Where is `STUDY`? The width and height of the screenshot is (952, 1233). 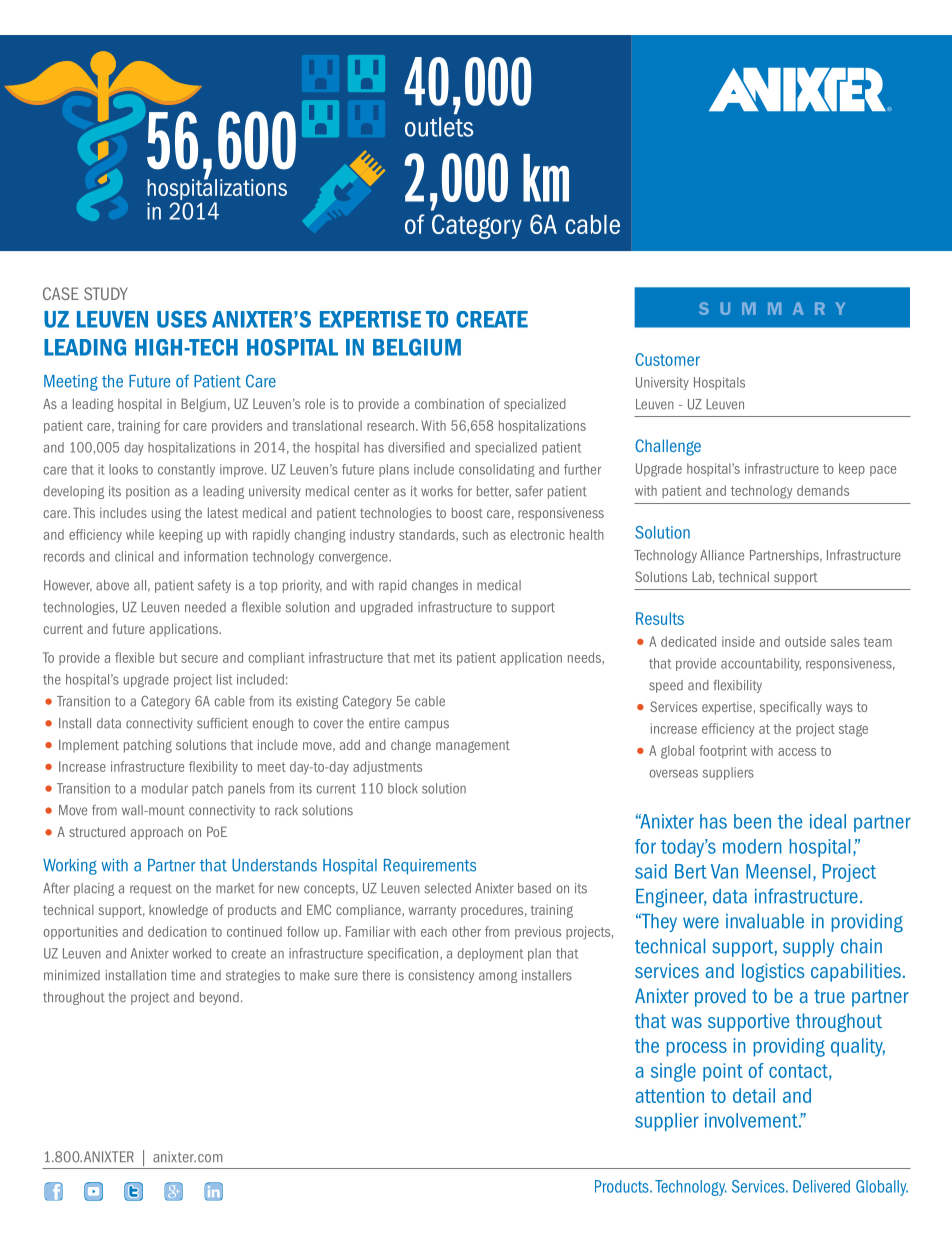
STUDY is located at coordinates (106, 293).
